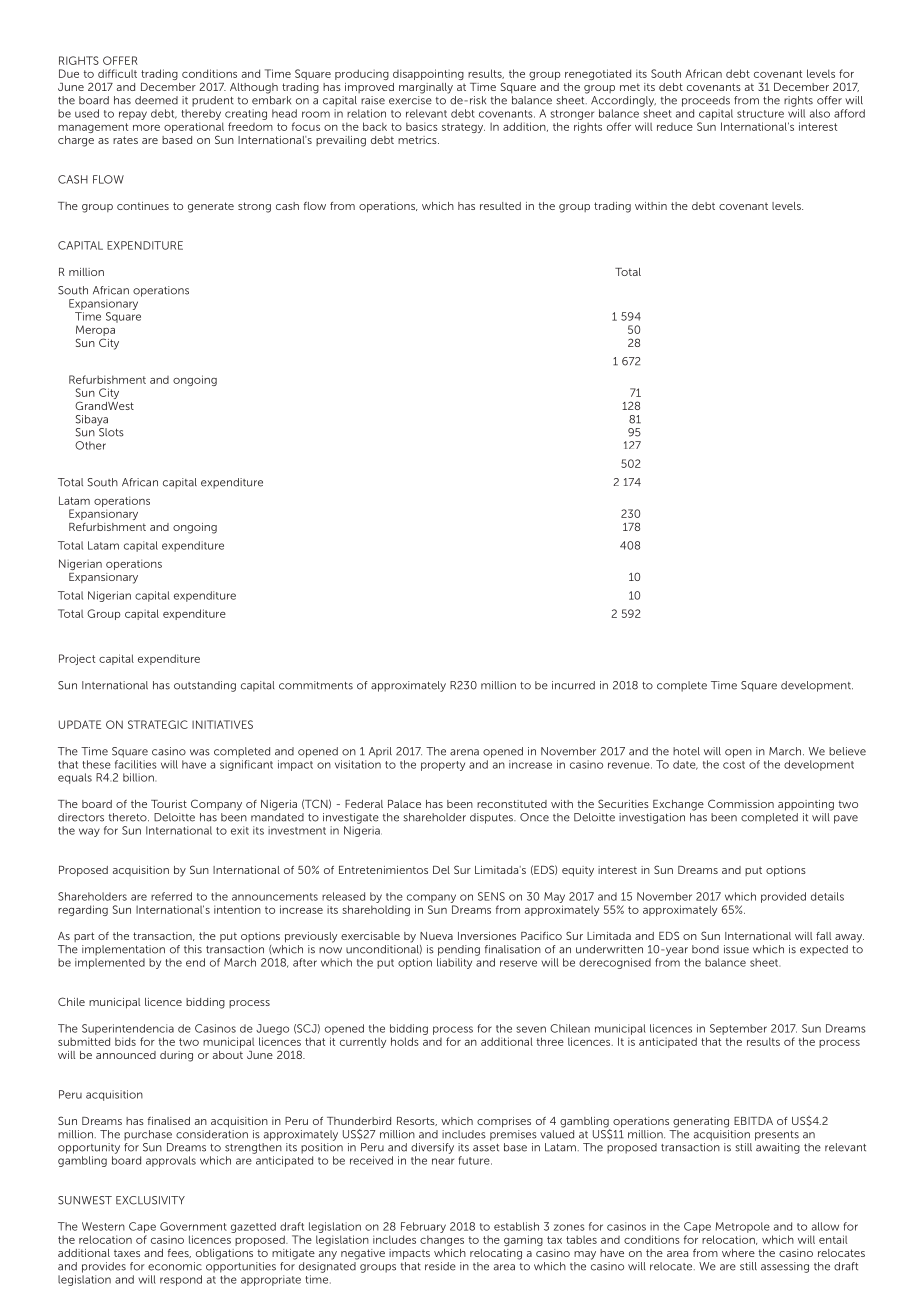 The width and height of the screenshot is (924, 1308). What do you see at coordinates (500, 206) in the screenshot?
I see `resulted` at bounding box center [500, 206].
